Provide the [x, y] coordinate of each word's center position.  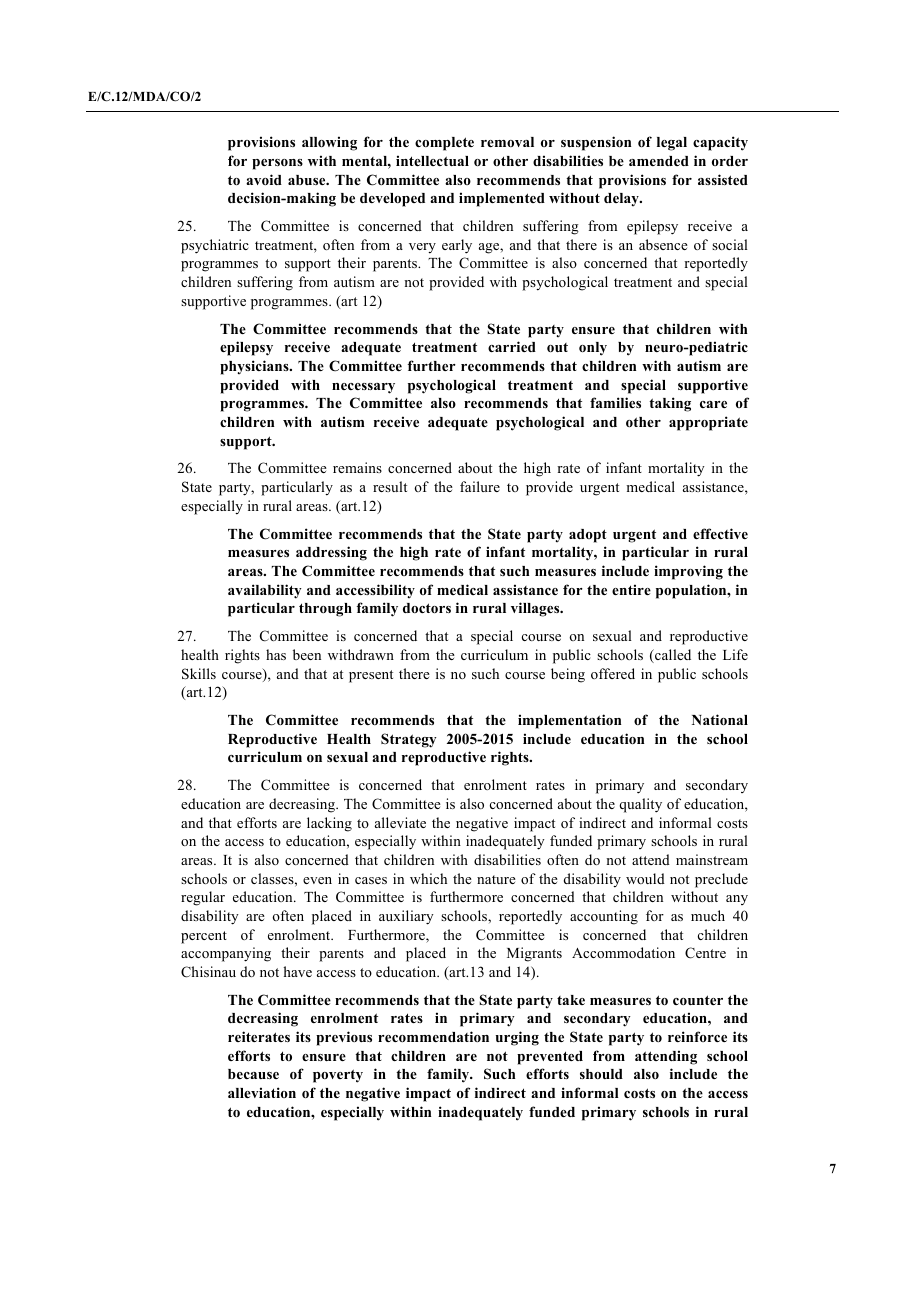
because [253, 1074]
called [672, 656]
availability [265, 591]
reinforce [697, 1036]
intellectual [432, 160]
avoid [264, 179]
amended [659, 161]
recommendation [433, 1036]
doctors [427, 608]
